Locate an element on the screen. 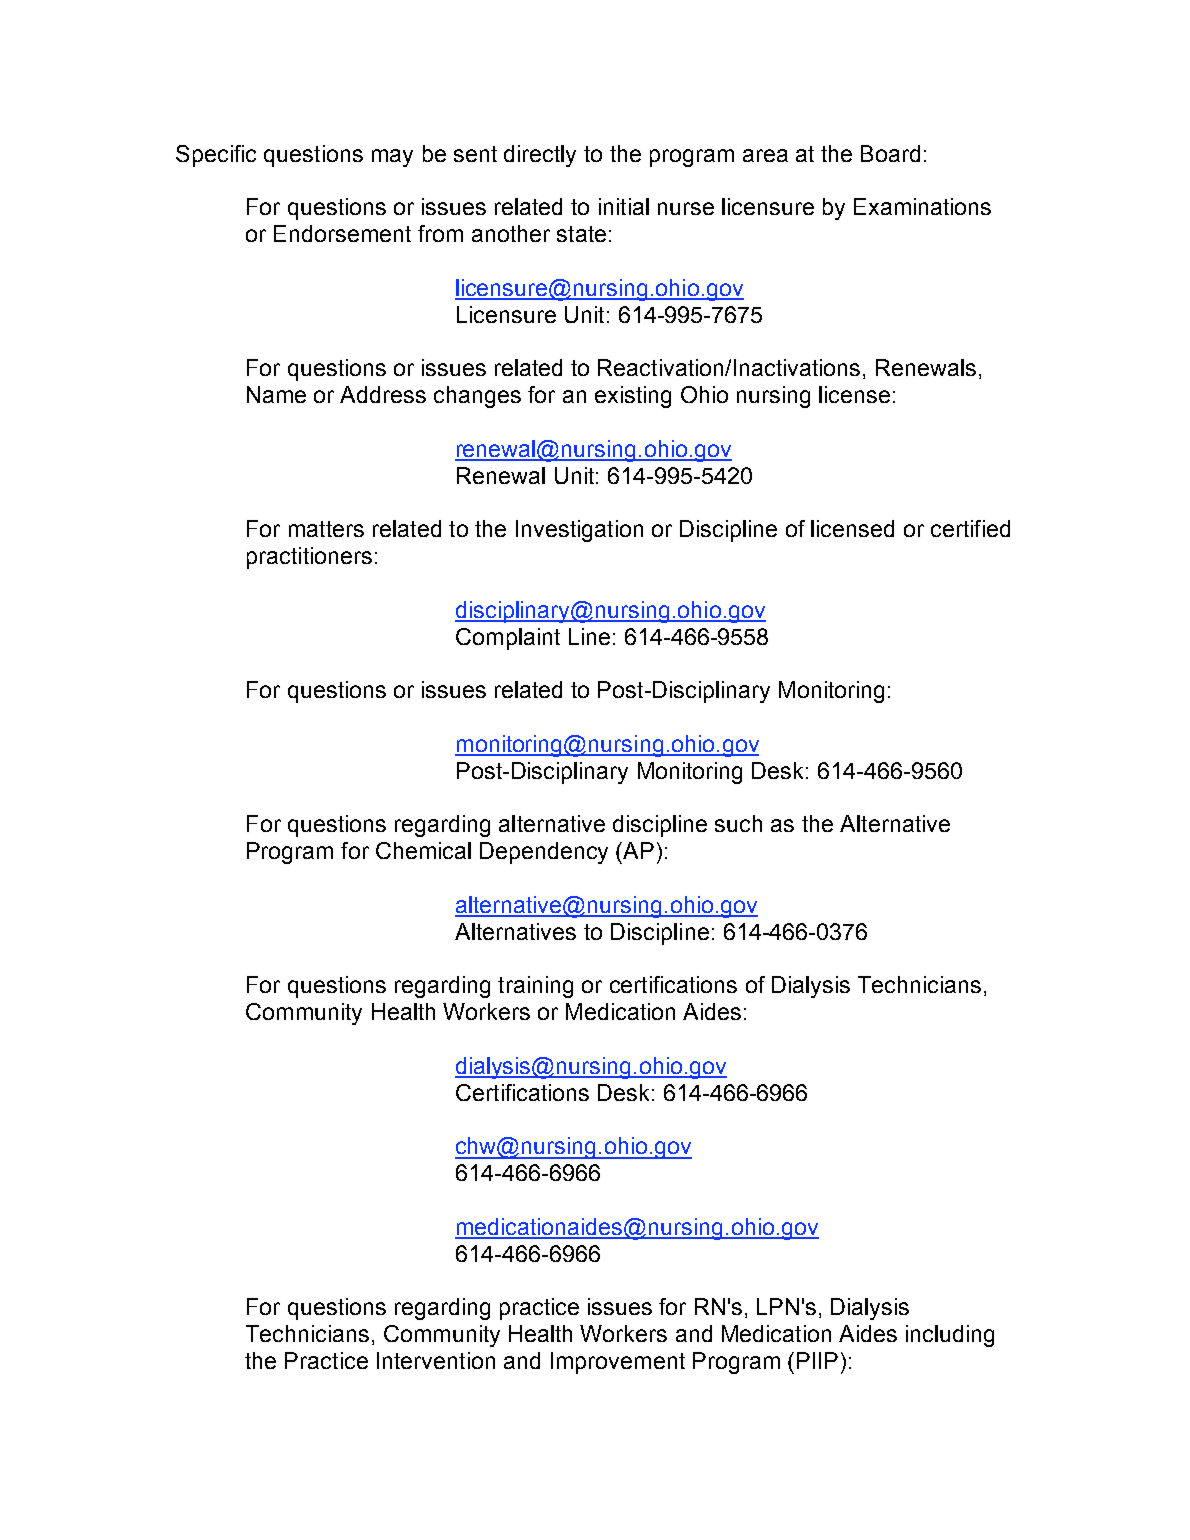 This screenshot has width=1190, height=1540. Intervention is located at coordinates (436, 1360).
